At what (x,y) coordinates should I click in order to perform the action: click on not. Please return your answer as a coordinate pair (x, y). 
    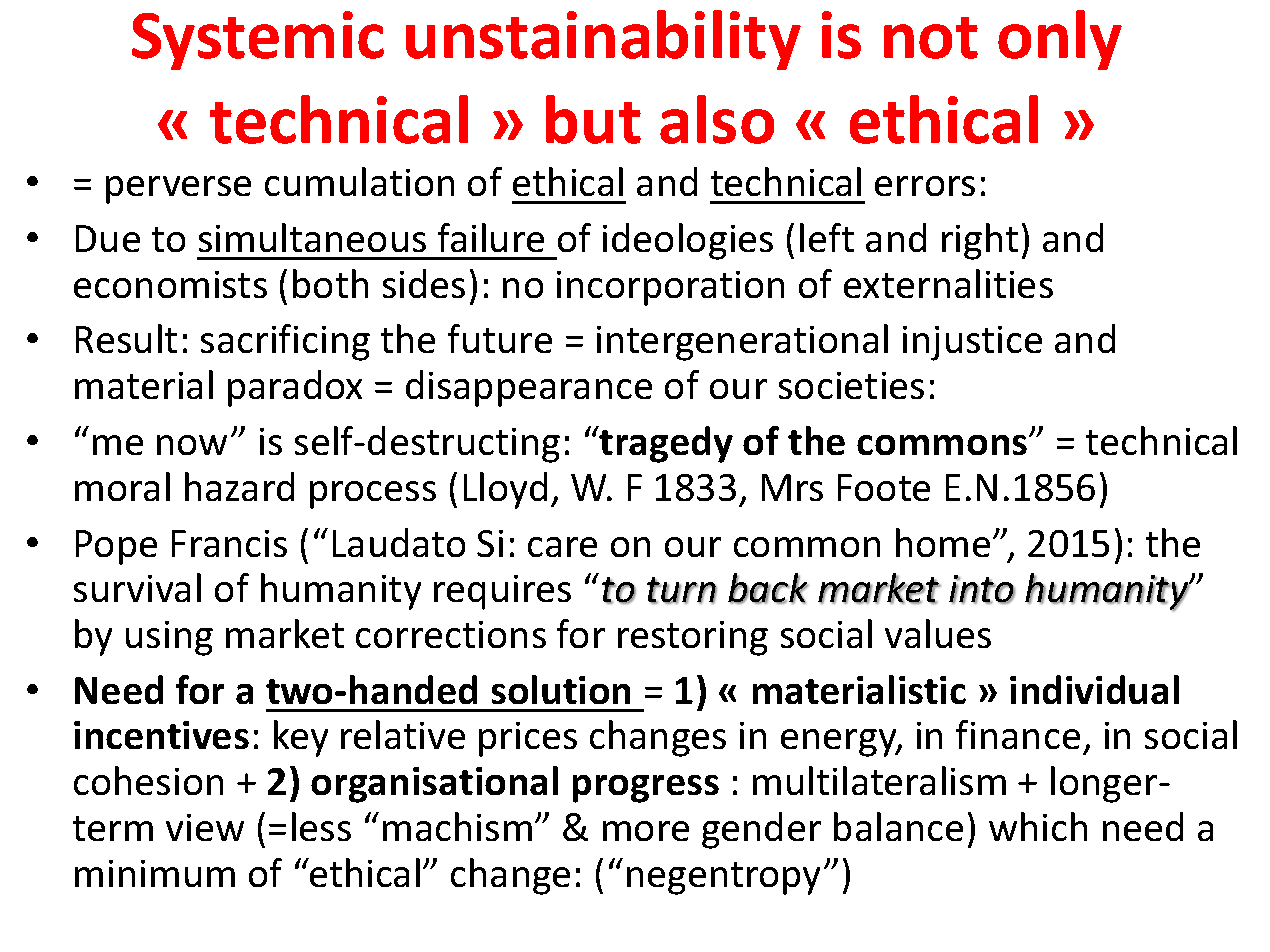
    Looking at the image, I should click on (931, 38).
